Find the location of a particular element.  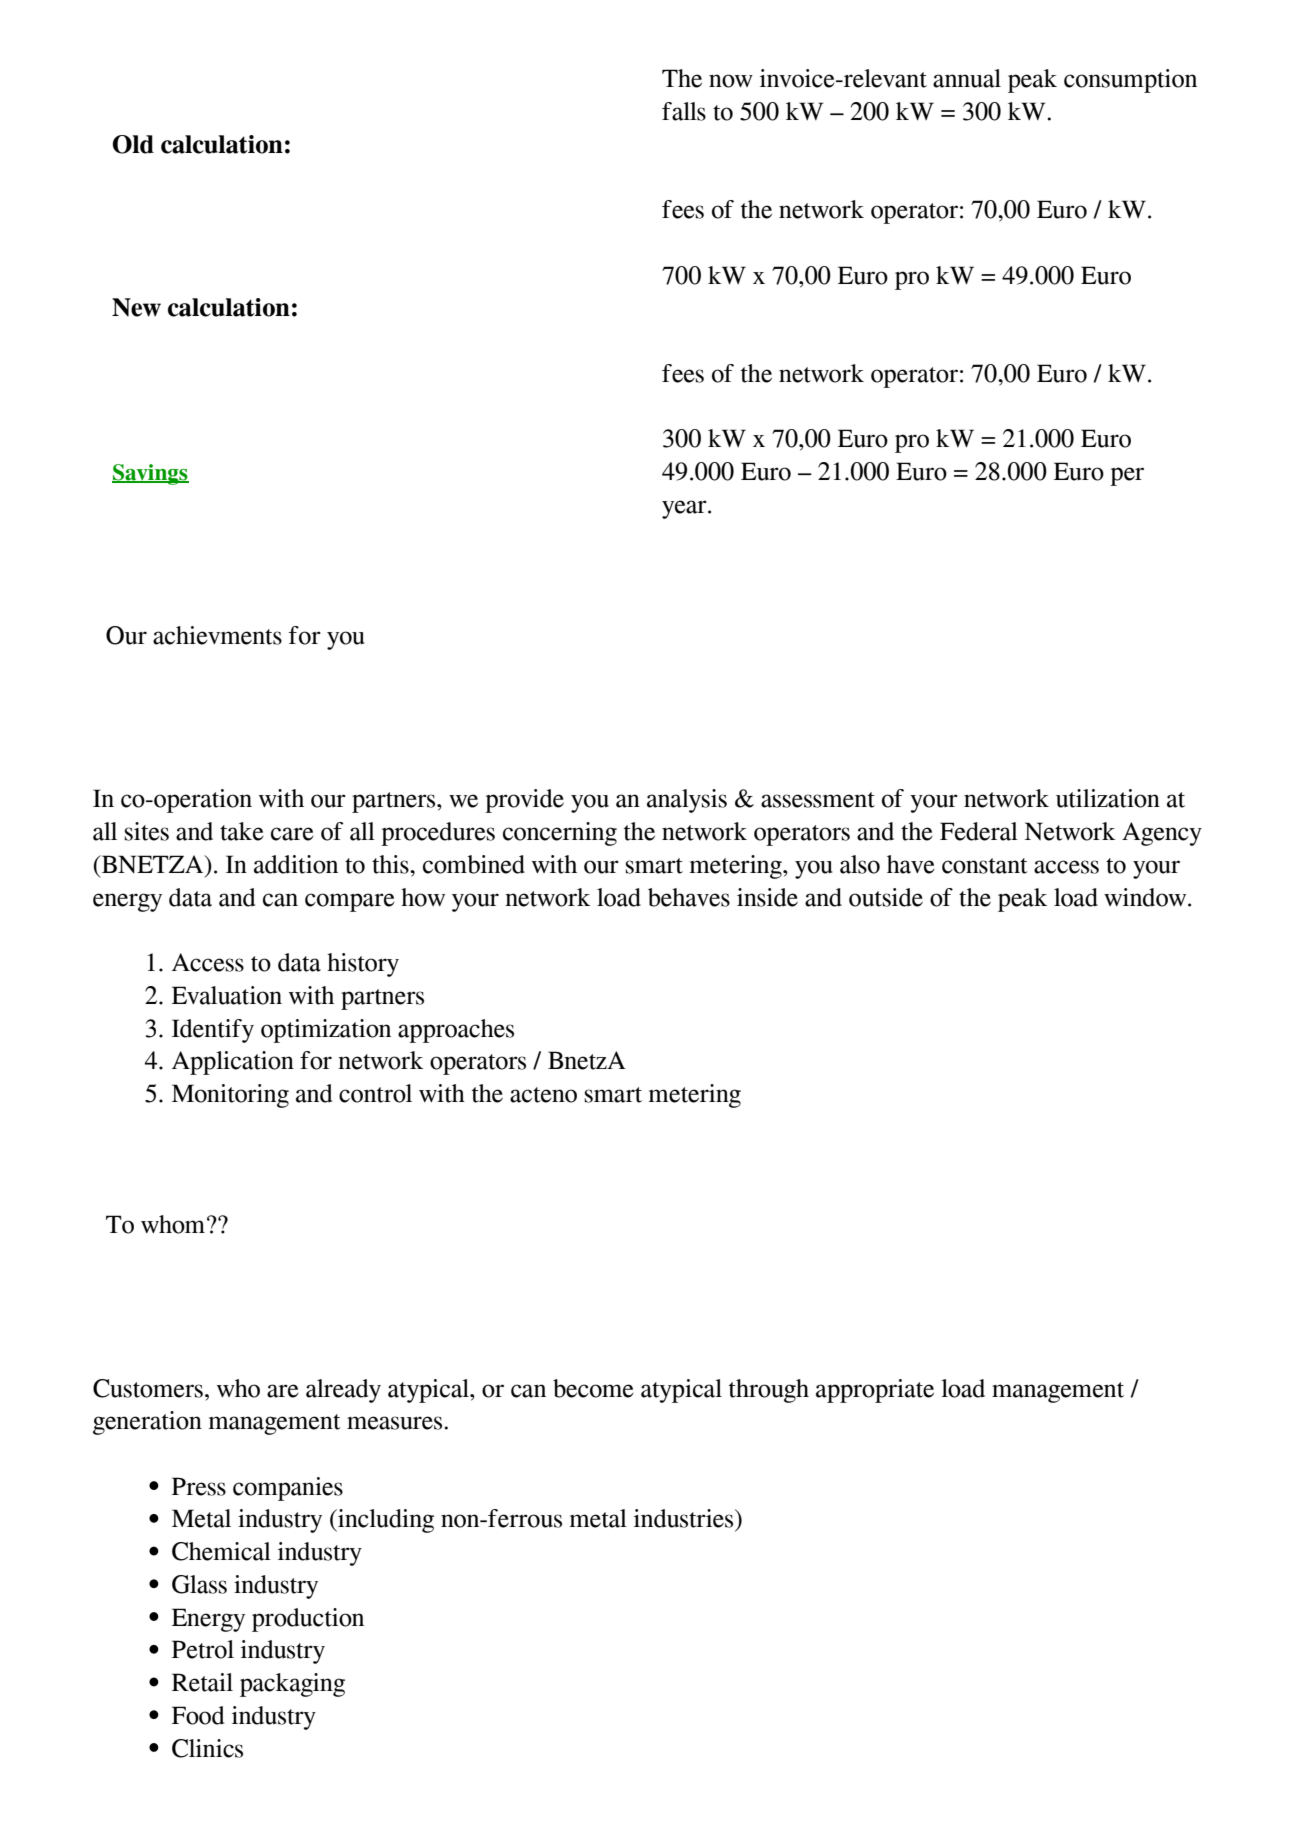

approaches is located at coordinates (456, 1031).
